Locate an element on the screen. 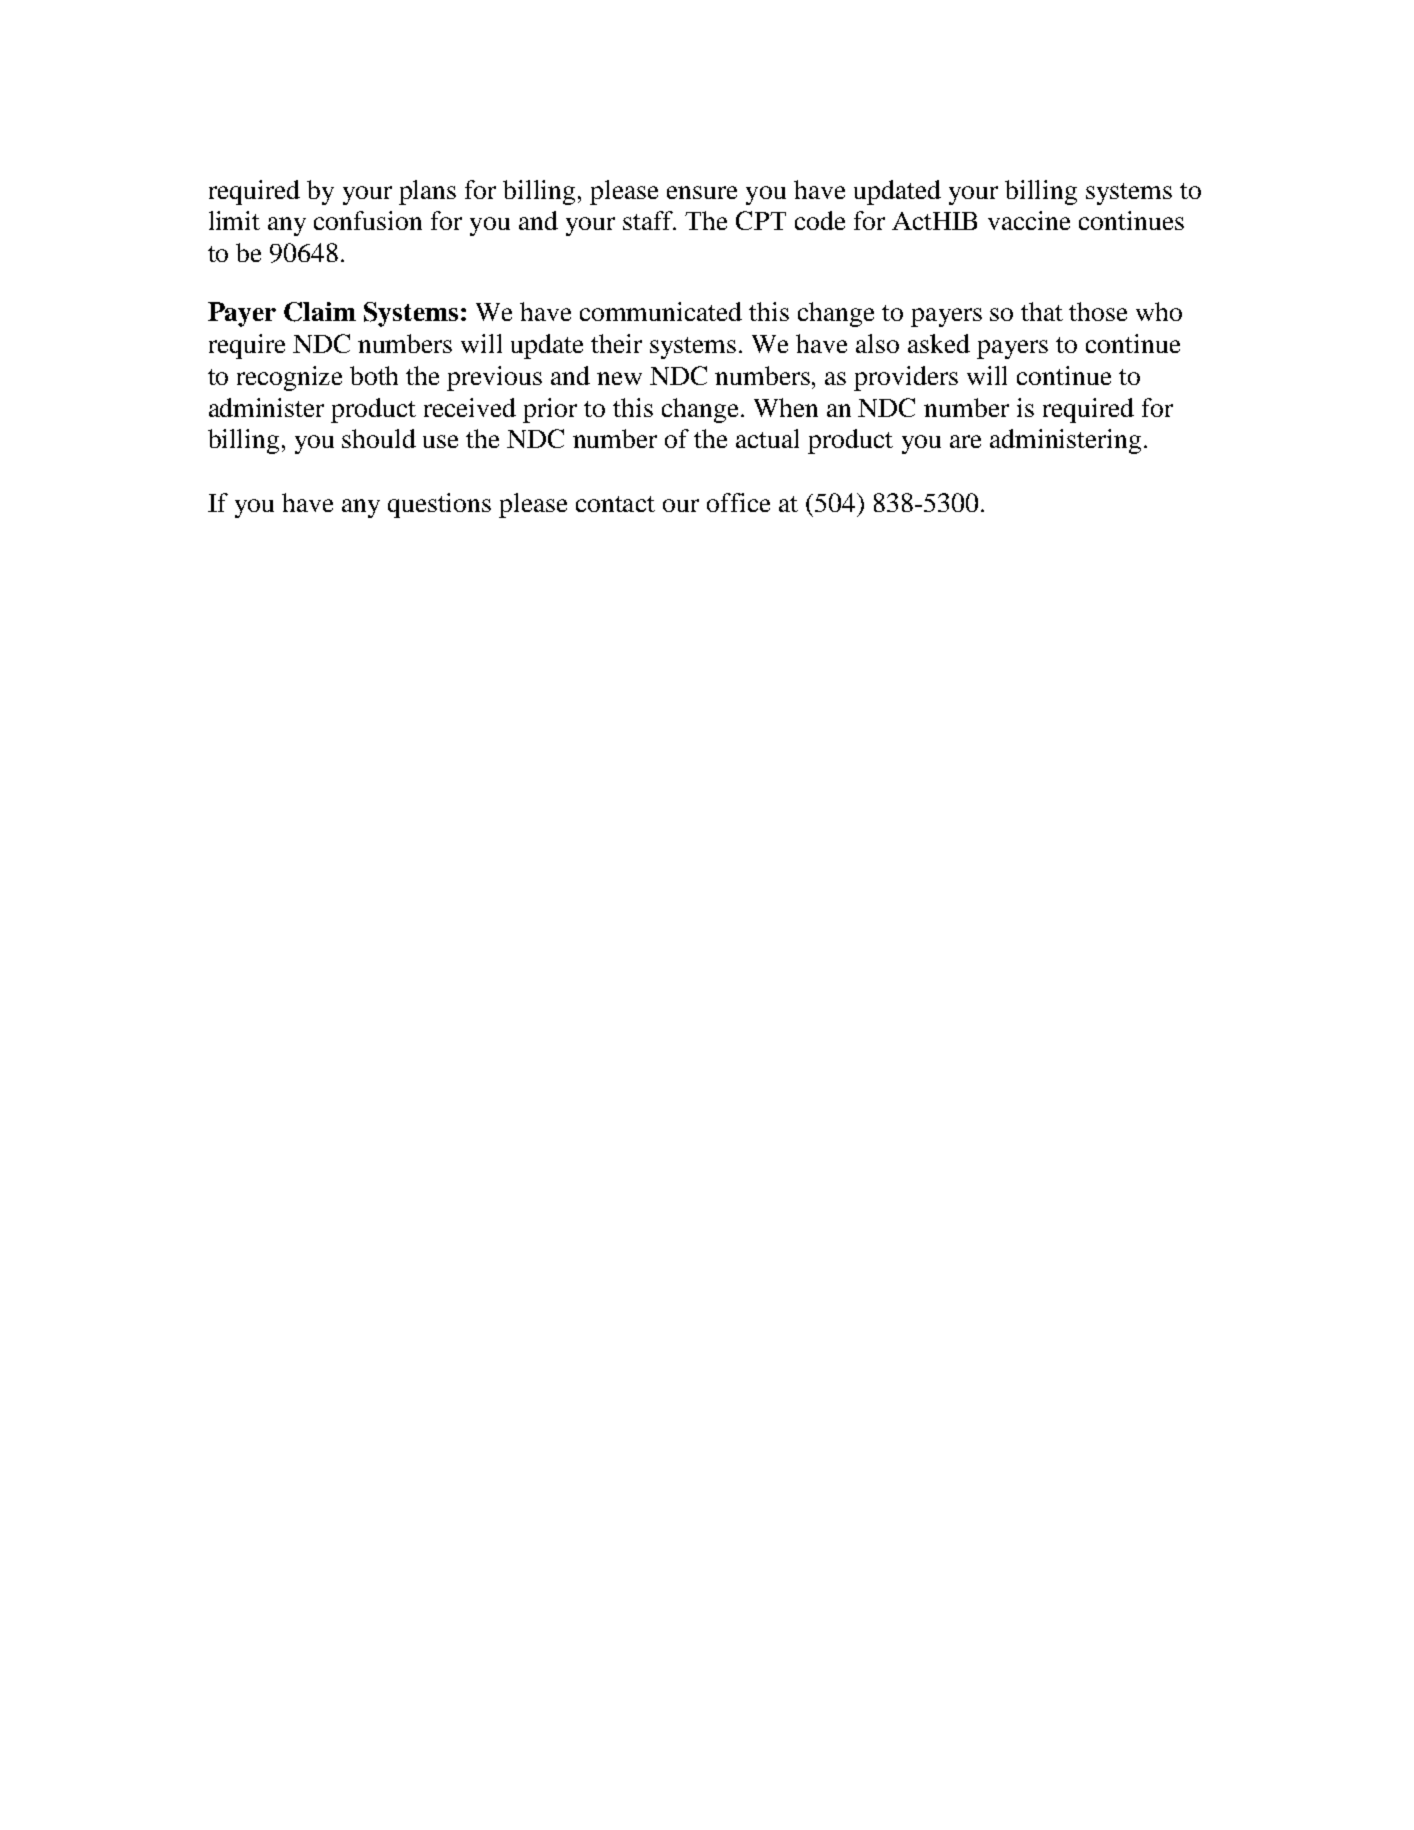 The image size is (1414, 1830). office is located at coordinates (738, 502).
